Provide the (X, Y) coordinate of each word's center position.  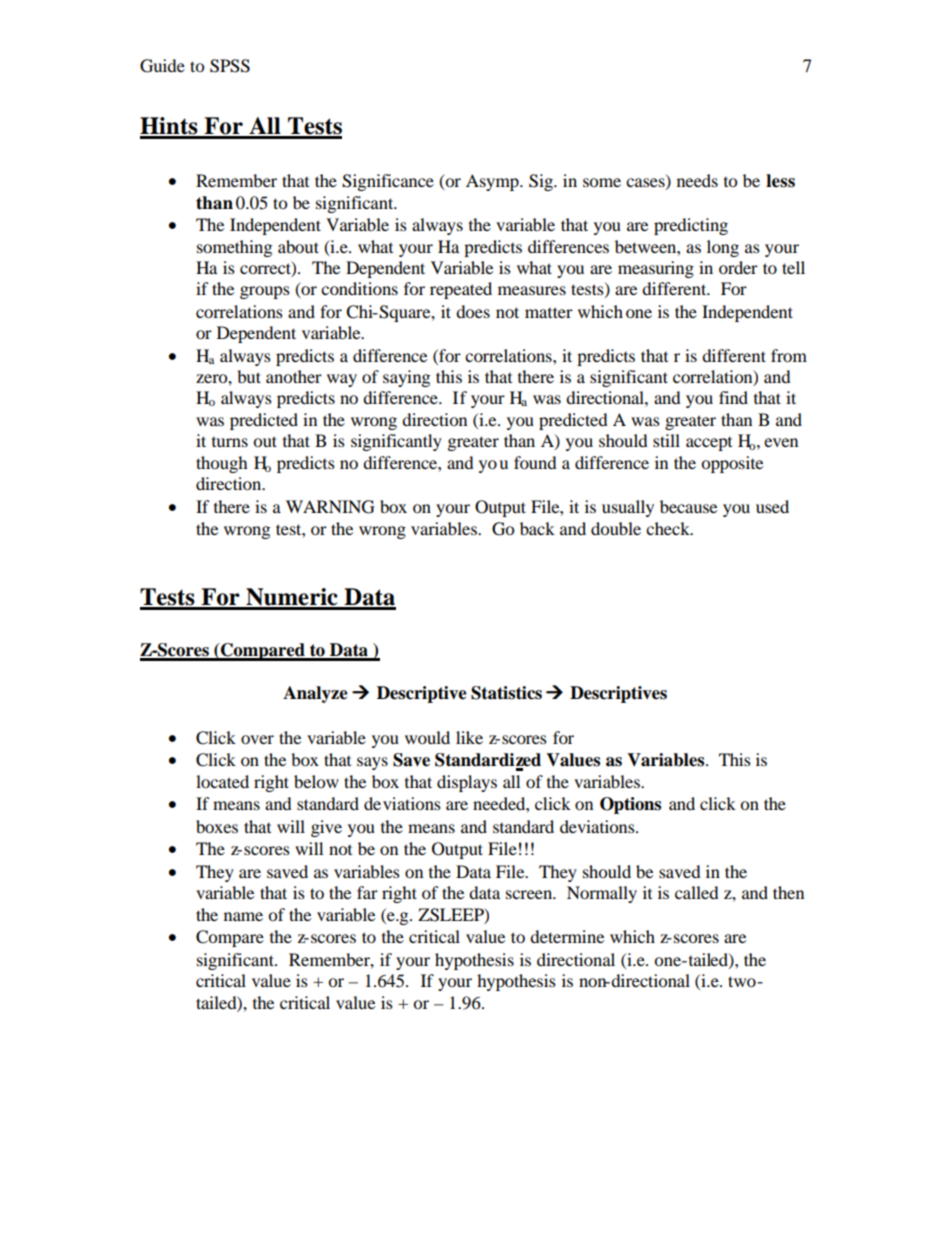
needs (697, 180)
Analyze (315, 694)
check (669, 528)
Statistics (506, 693)
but (249, 376)
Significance (388, 182)
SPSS (230, 66)
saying (406, 378)
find (733, 397)
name (243, 916)
